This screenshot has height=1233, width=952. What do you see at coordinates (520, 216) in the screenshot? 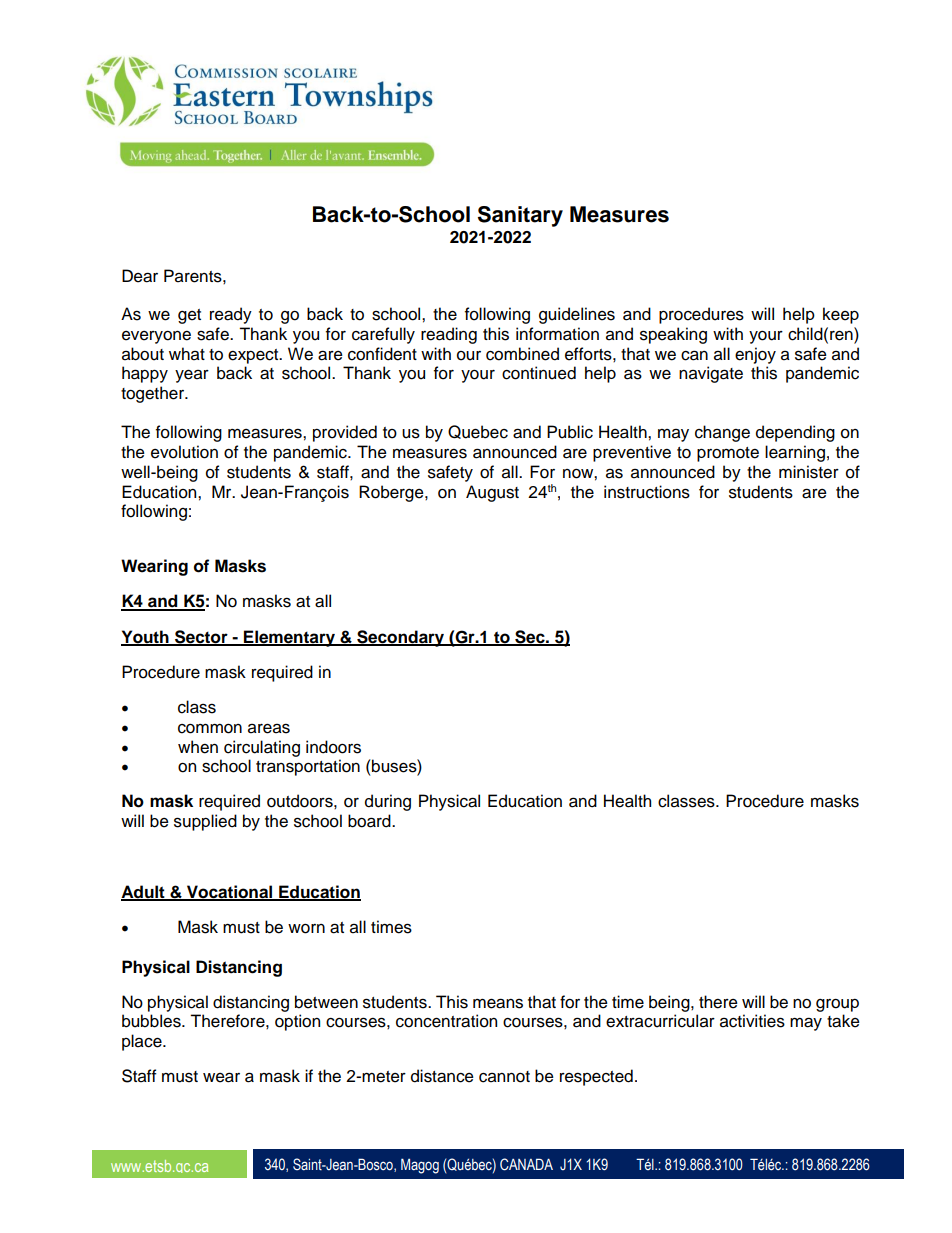
I see `Sanitary` at bounding box center [520, 216].
